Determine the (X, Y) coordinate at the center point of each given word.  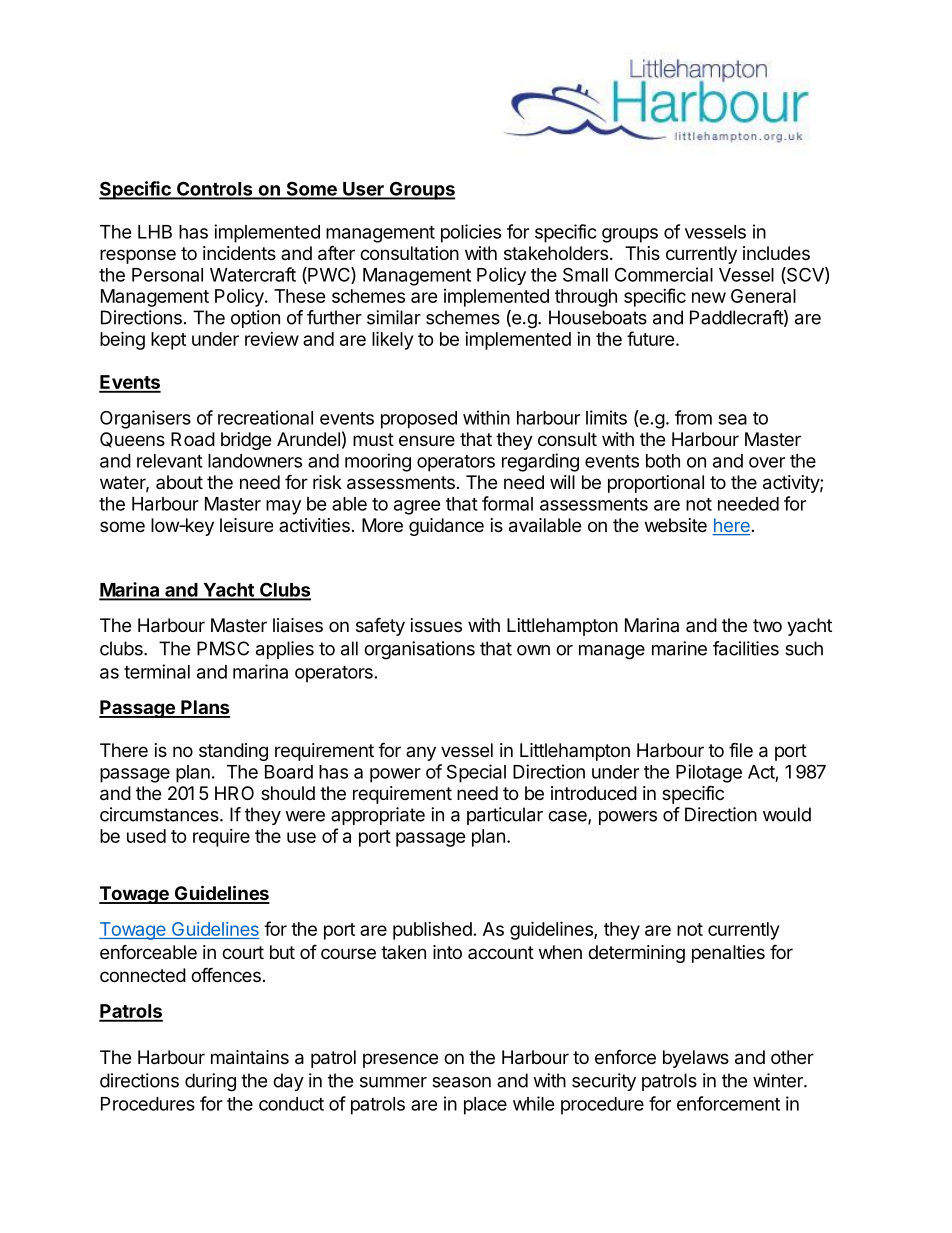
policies (471, 233)
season (461, 1082)
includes (776, 253)
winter (779, 1080)
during (210, 1082)
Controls (215, 190)
